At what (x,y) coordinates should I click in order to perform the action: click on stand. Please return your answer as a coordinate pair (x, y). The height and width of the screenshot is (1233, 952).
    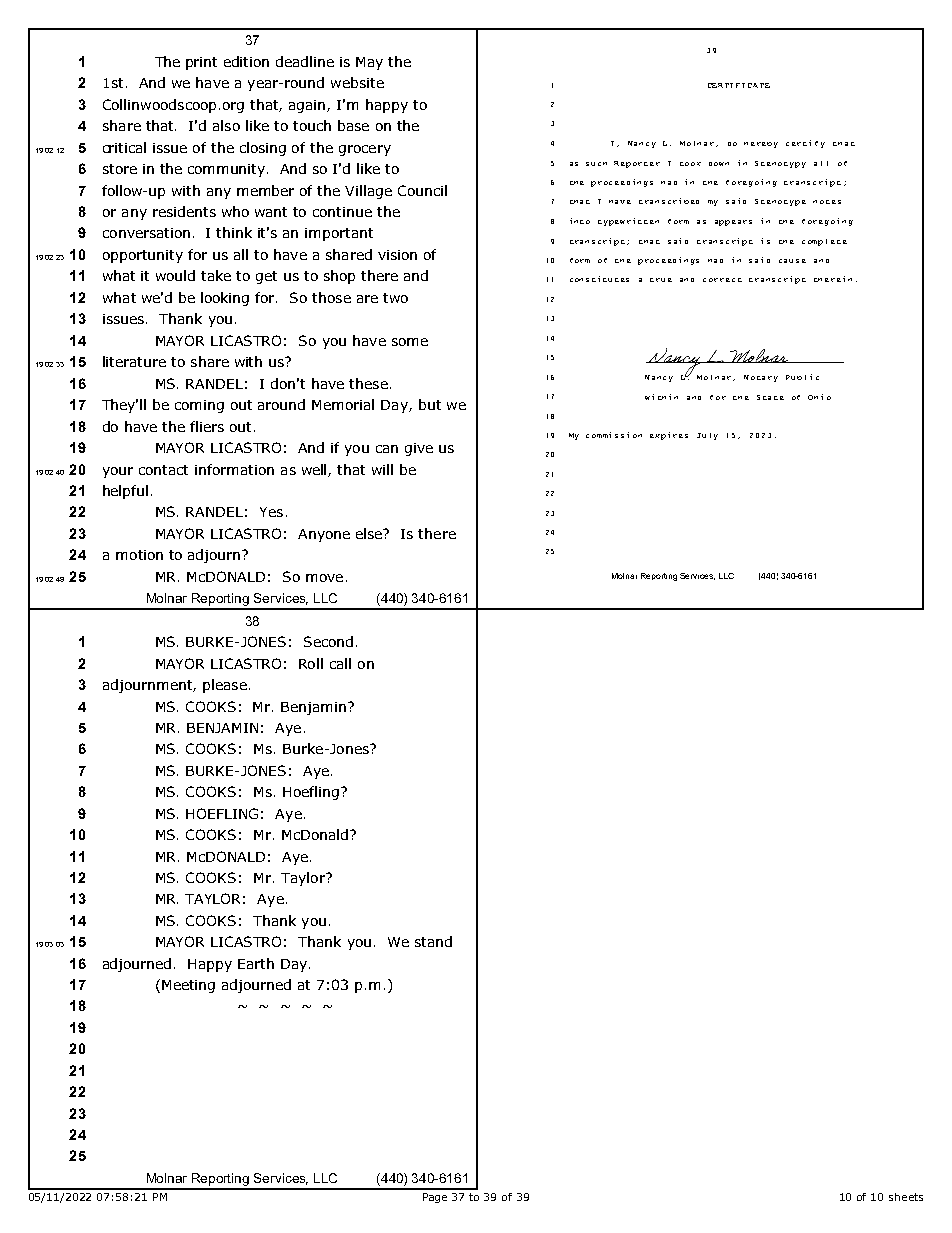
    Looking at the image, I should click on (433, 941).
